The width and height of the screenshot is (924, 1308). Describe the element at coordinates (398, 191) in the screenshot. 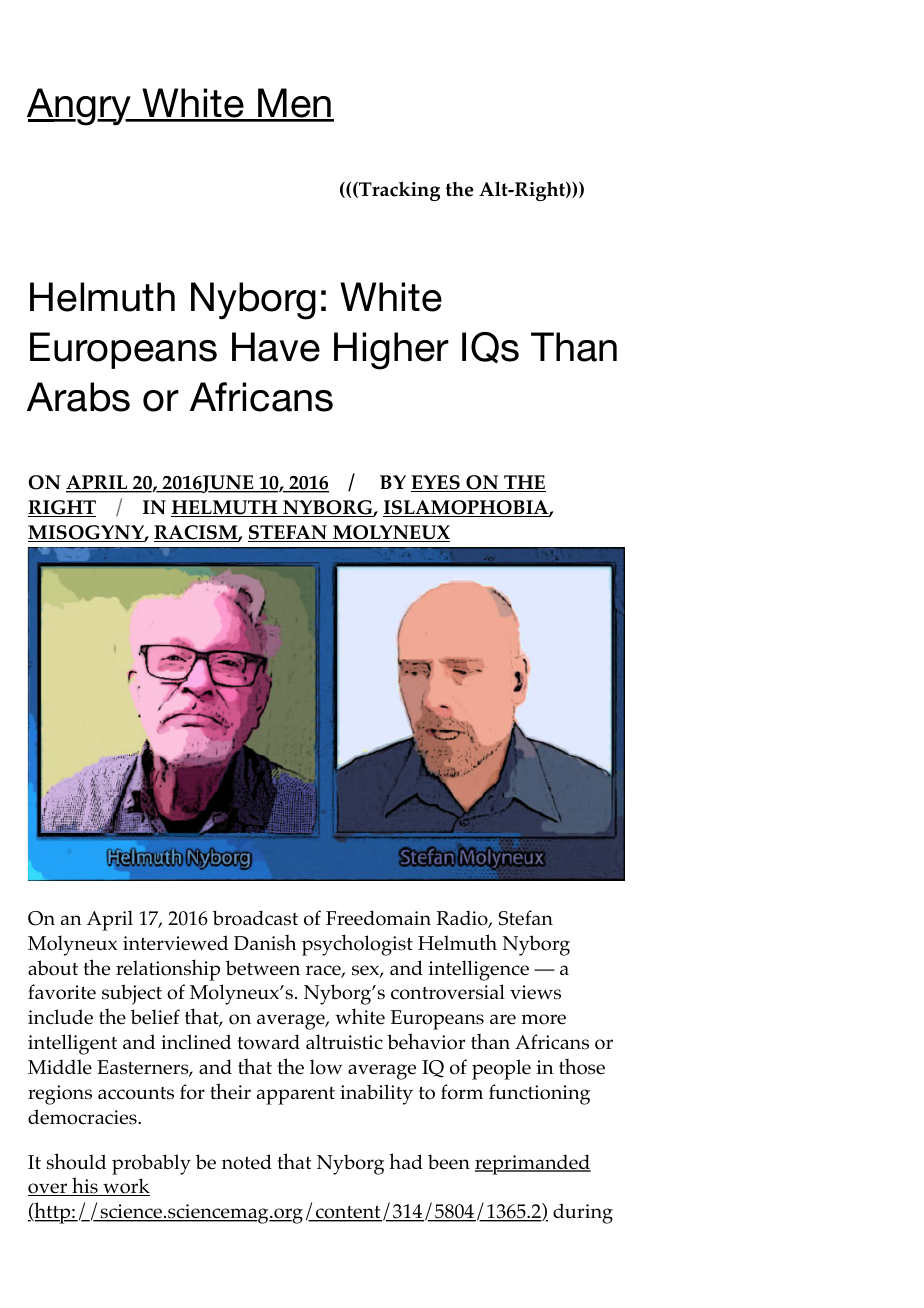

I see `Tracking` at that location.
